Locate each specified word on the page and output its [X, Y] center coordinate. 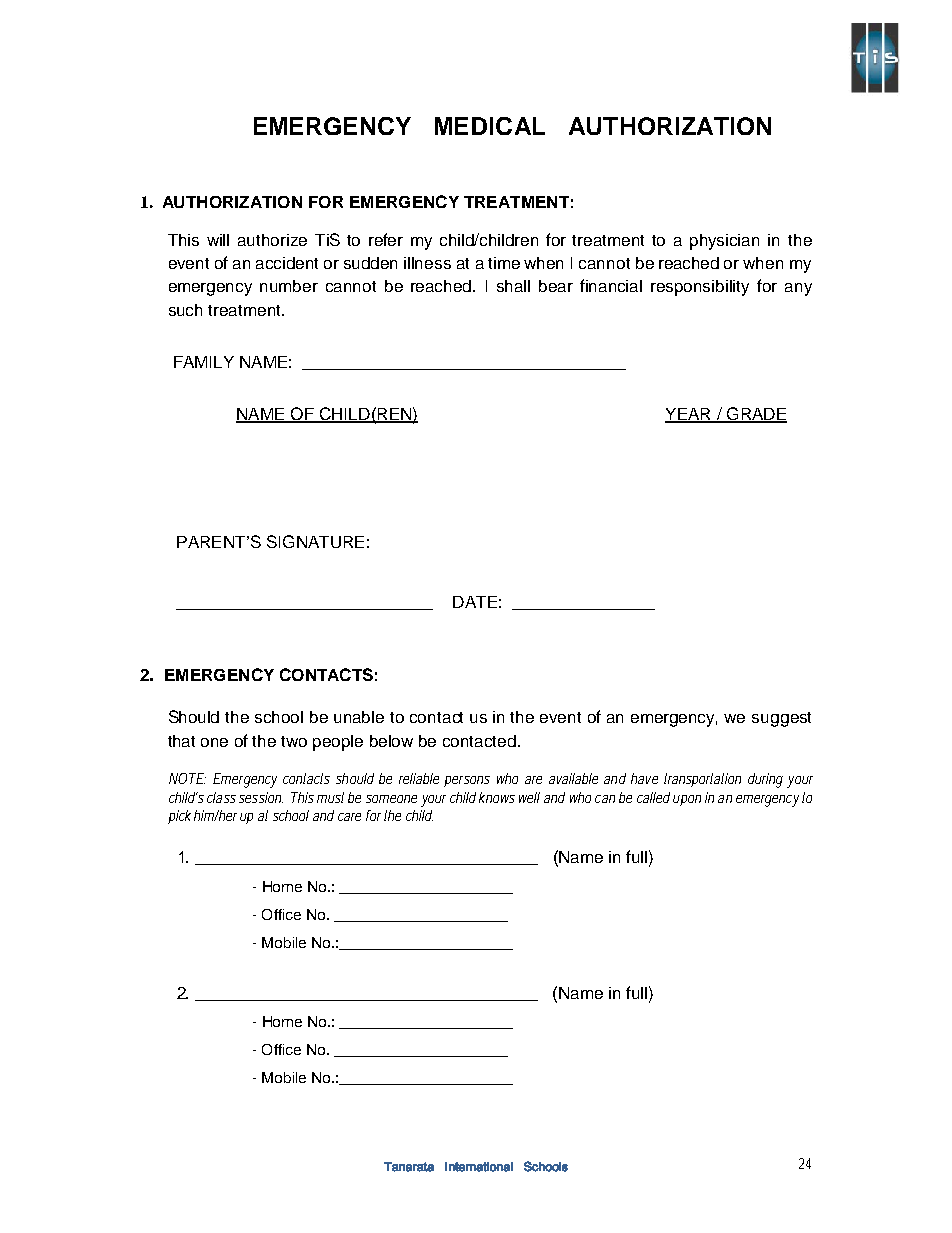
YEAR [689, 415]
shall [513, 286]
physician [724, 242]
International [479, 1167]
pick [179, 817]
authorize [272, 240]
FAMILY [204, 362]
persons [467, 781]
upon [687, 800]
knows [497, 797]
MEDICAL [490, 126]
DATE [475, 602]
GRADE [756, 415]
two [294, 741]
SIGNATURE [315, 541]
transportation [702, 780]
